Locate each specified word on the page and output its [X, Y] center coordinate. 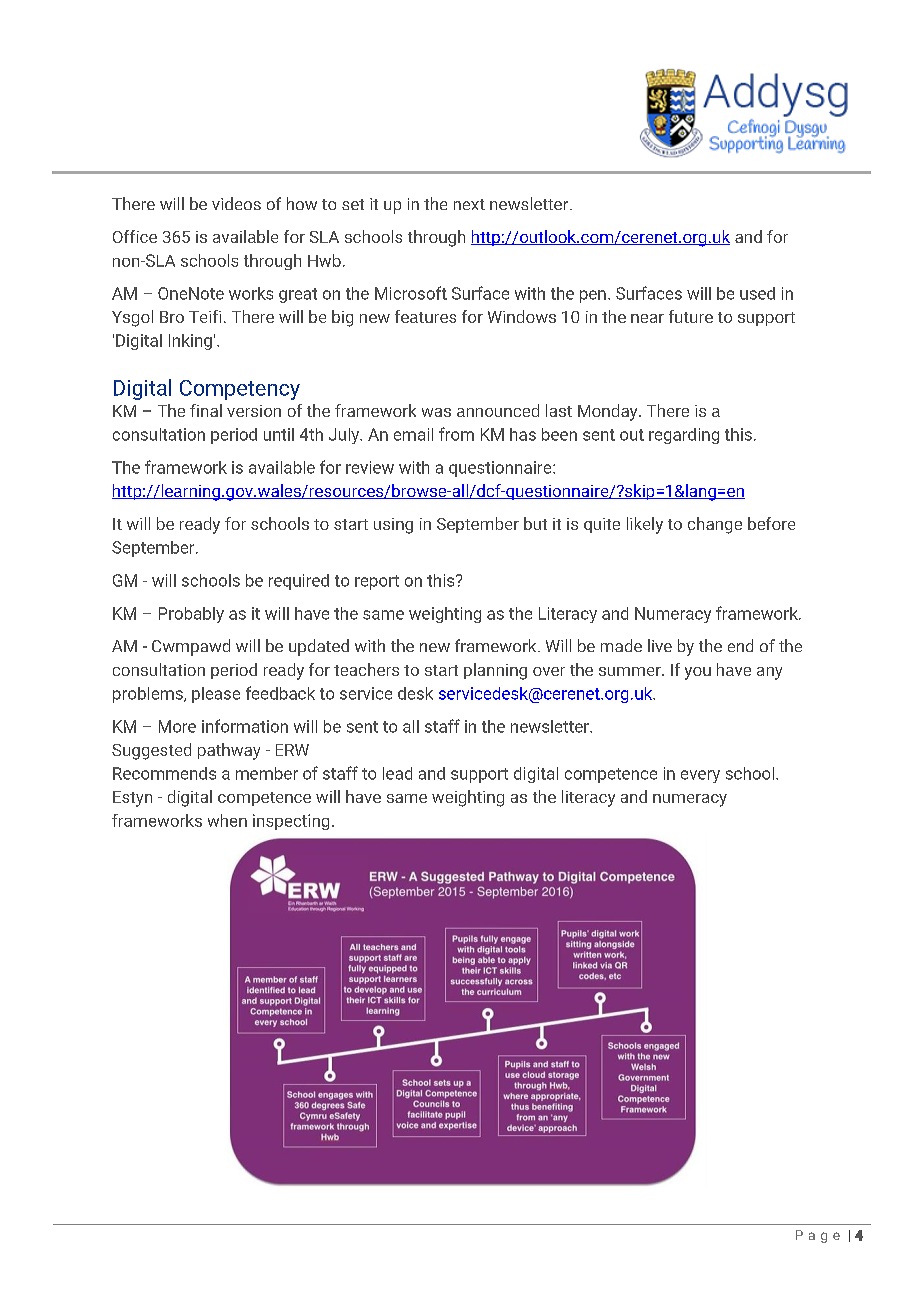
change [715, 525]
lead [397, 773]
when [227, 820]
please [216, 695]
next [469, 204]
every [700, 776]
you [698, 673]
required [299, 582]
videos [236, 203]
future [691, 316]
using [393, 526]
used [757, 293]
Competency [240, 390]
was [436, 412]
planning [495, 671]
